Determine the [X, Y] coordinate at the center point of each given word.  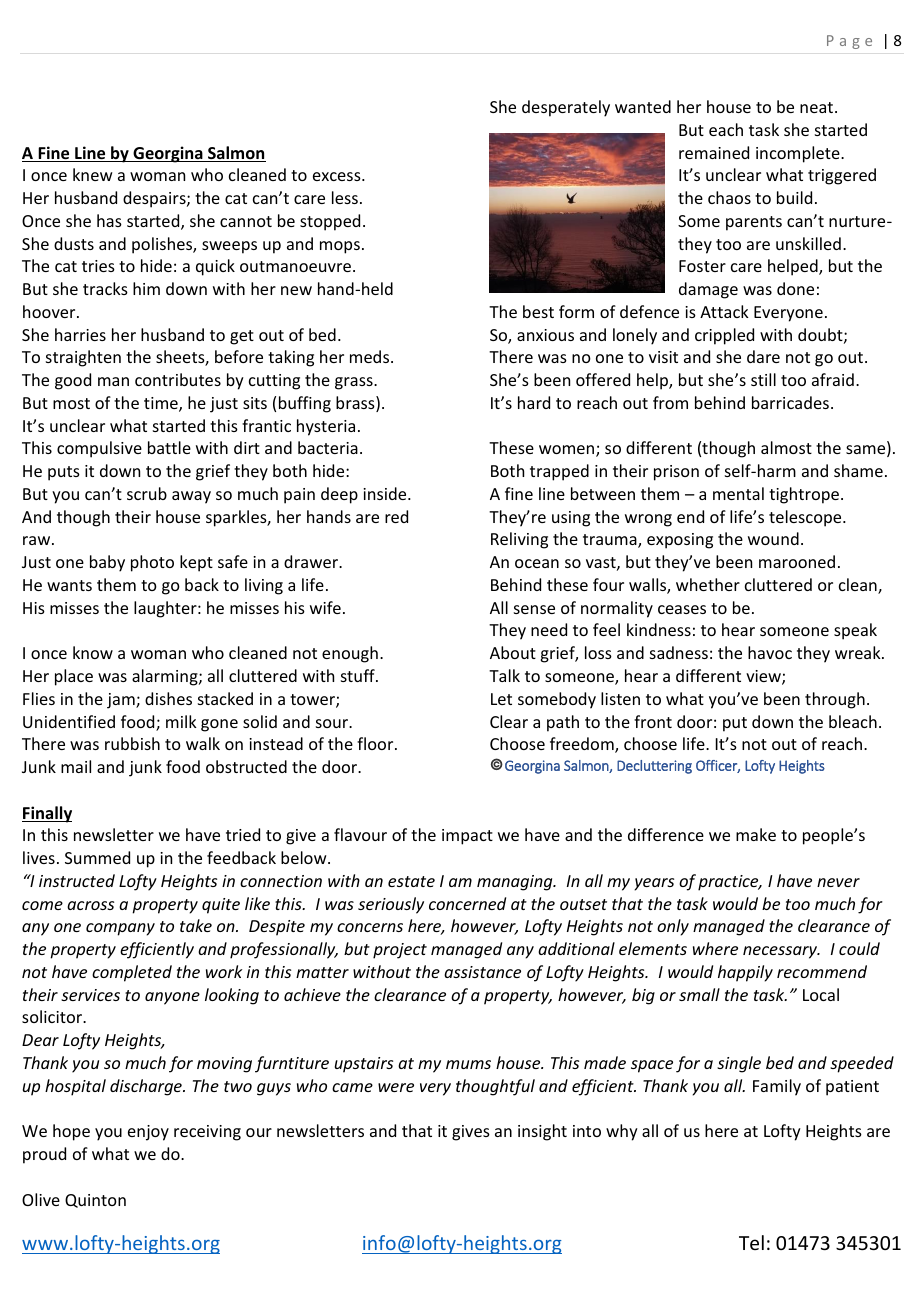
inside [386, 493]
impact [467, 837]
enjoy [148, 1133]
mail [76, 766]
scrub [147, 493]
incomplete [799, 154]
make [756, 834]
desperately [566, 108]
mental [738, 493]
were [396, 1087]
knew [93, 174]
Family [777, 1087]
